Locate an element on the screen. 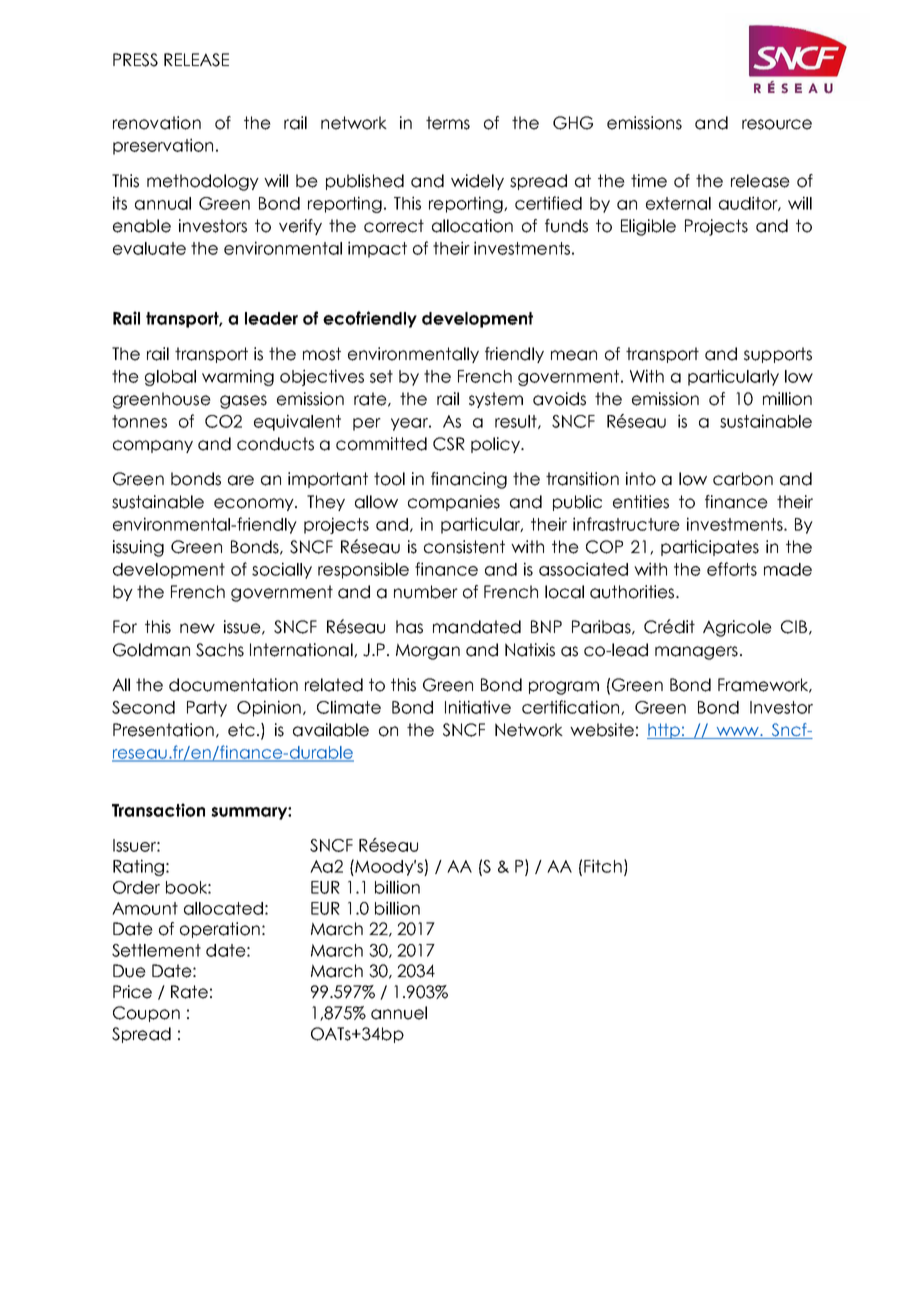  issuing is located at coordinates (138, 548).
